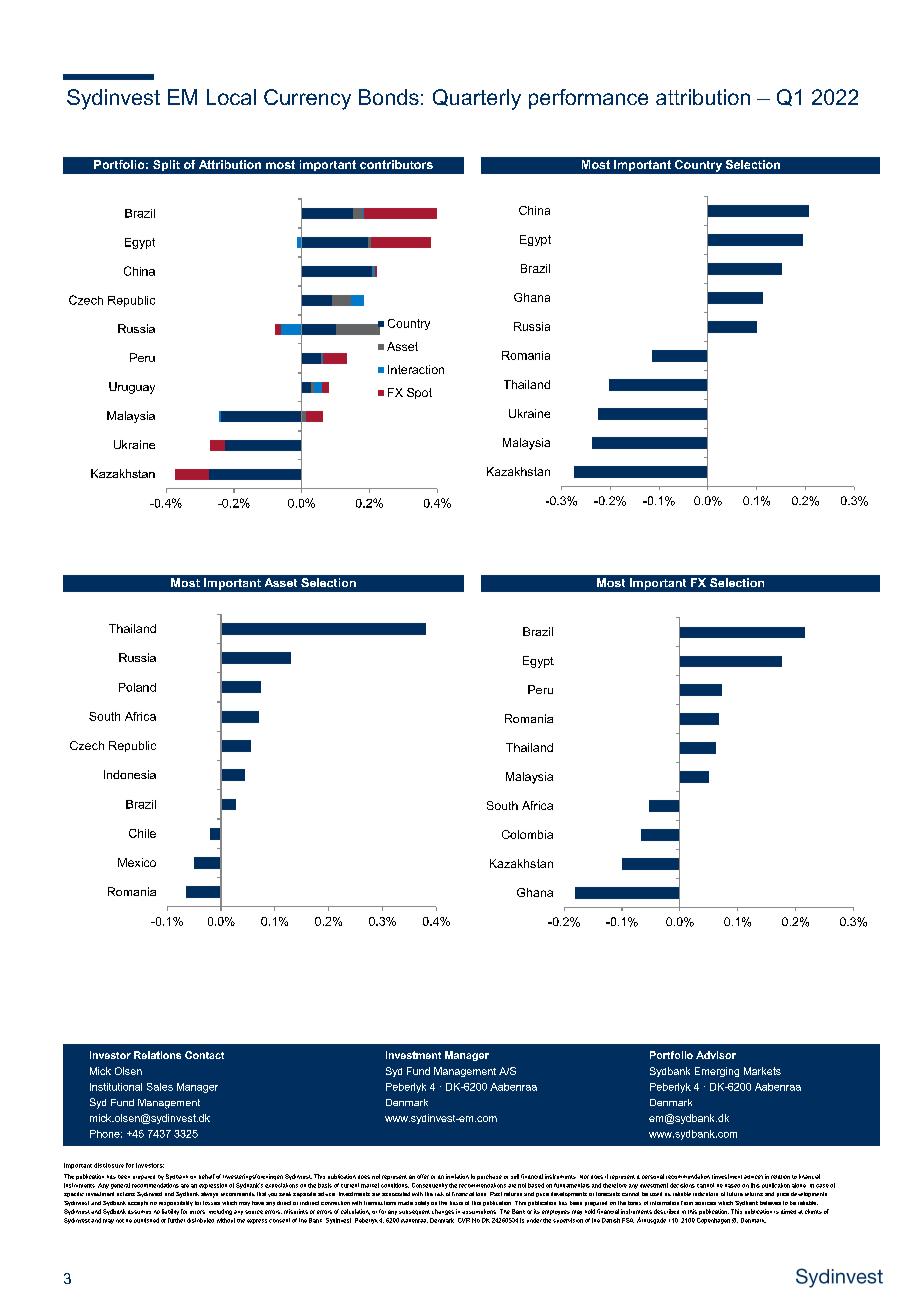 This screenshot has height=1308, width=924. I want to click on Quarterly, so click(477, 99).
